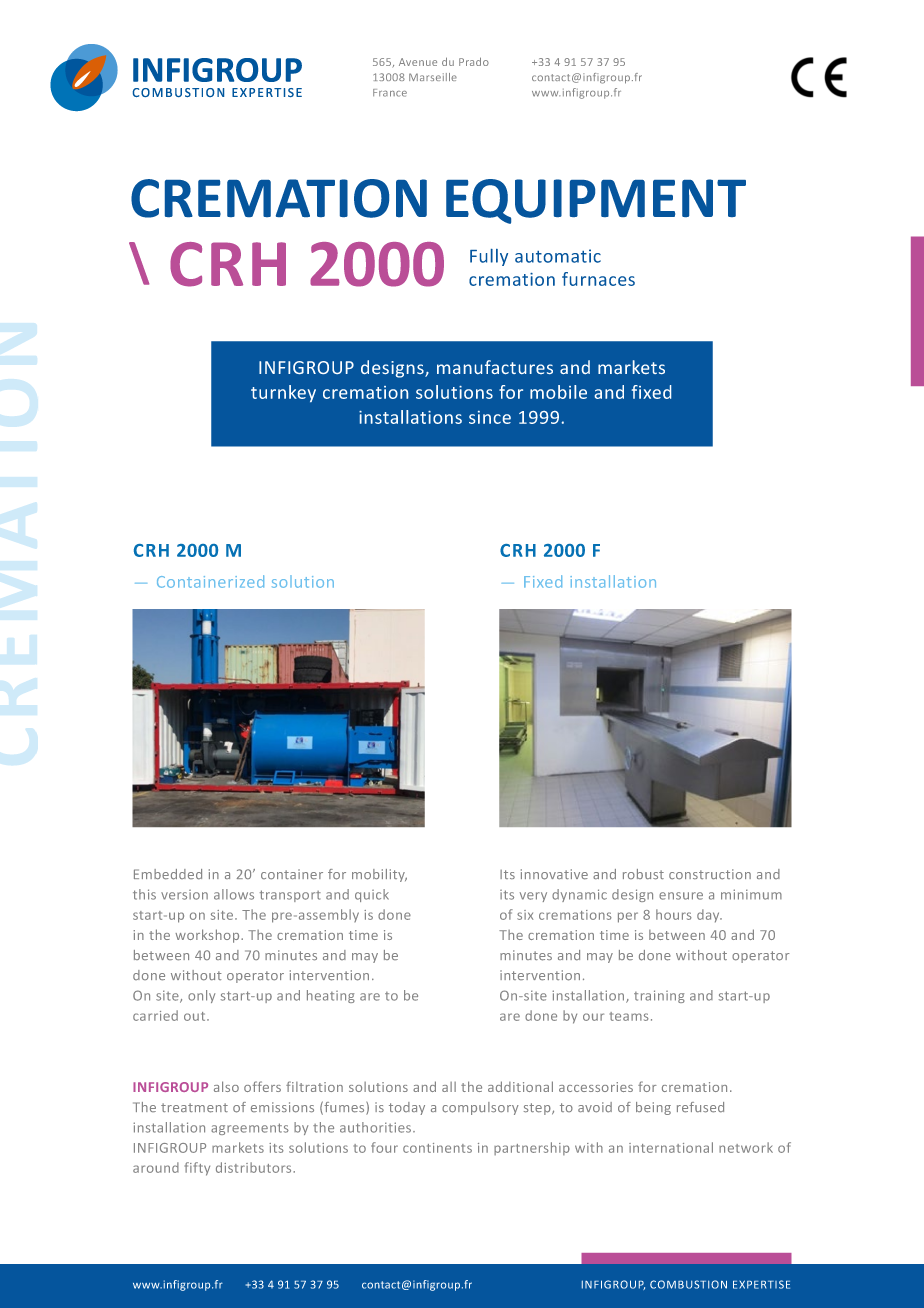 This screenshot has width=924, height=1308. What do you see at coordinates (372, 895) in the screenshot?
I see `quick` at bounding box center [372, 895].
